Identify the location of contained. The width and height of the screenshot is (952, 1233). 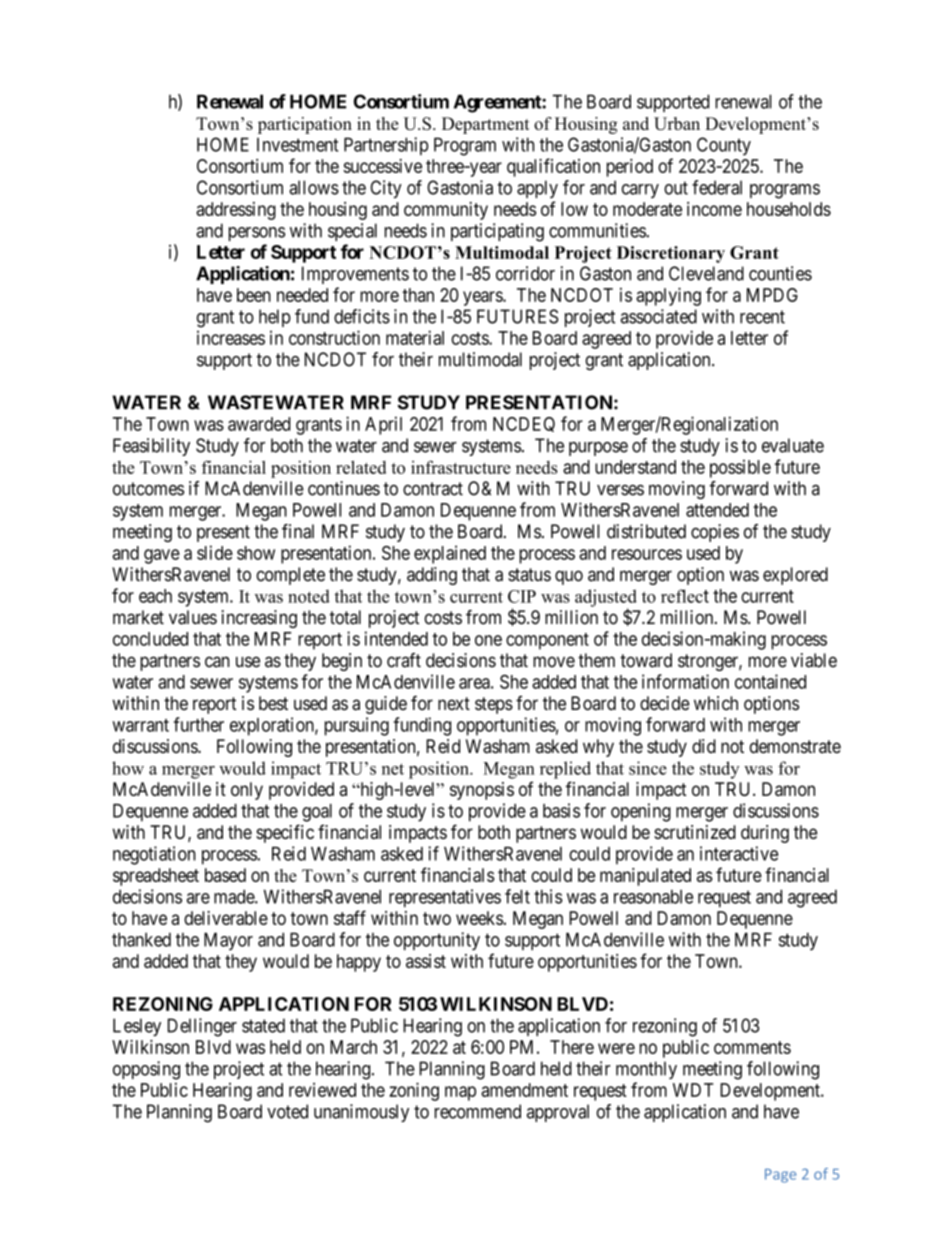
(770, 681).
